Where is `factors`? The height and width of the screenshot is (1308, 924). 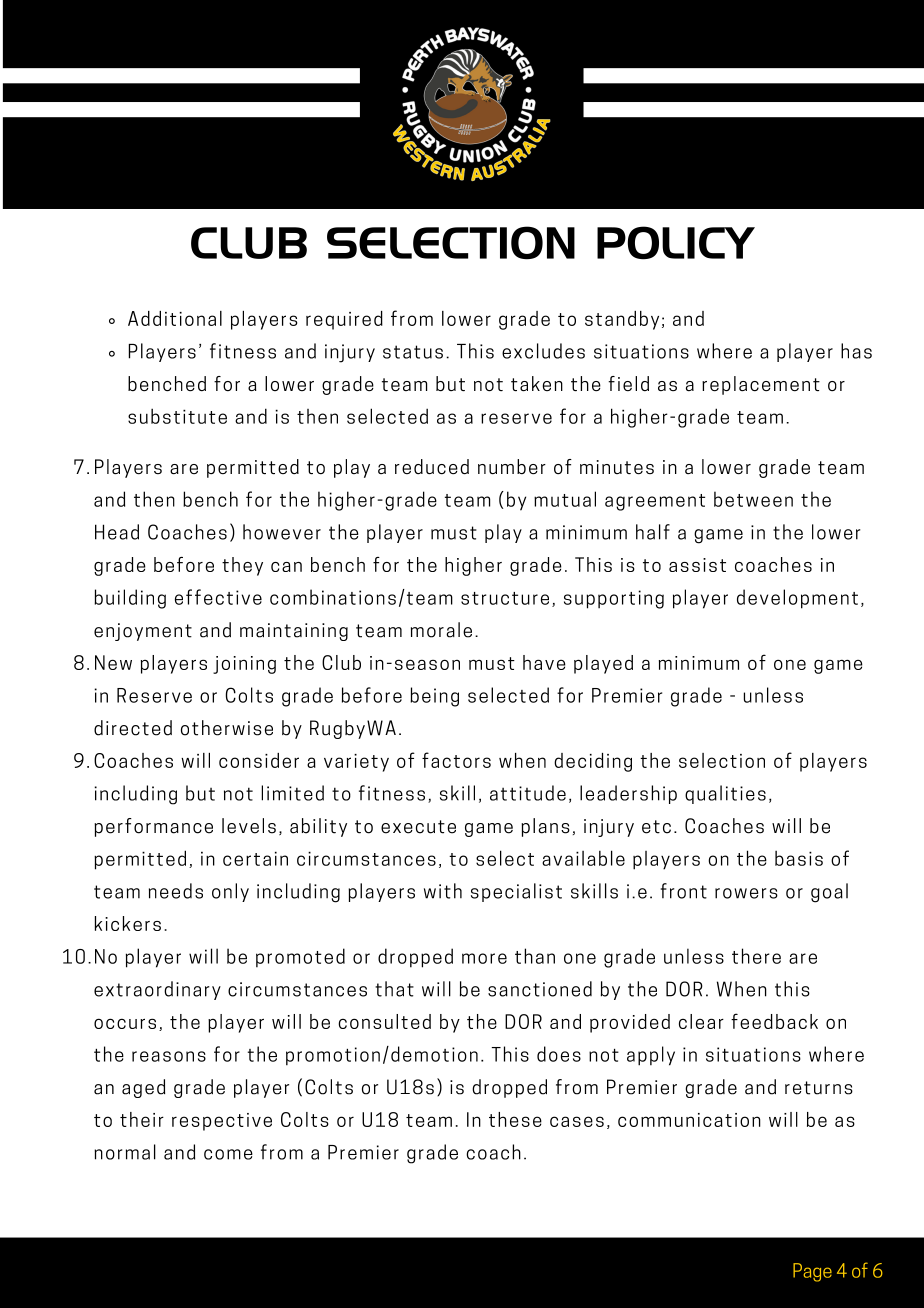 factors is located at coordinates (456, 760).
